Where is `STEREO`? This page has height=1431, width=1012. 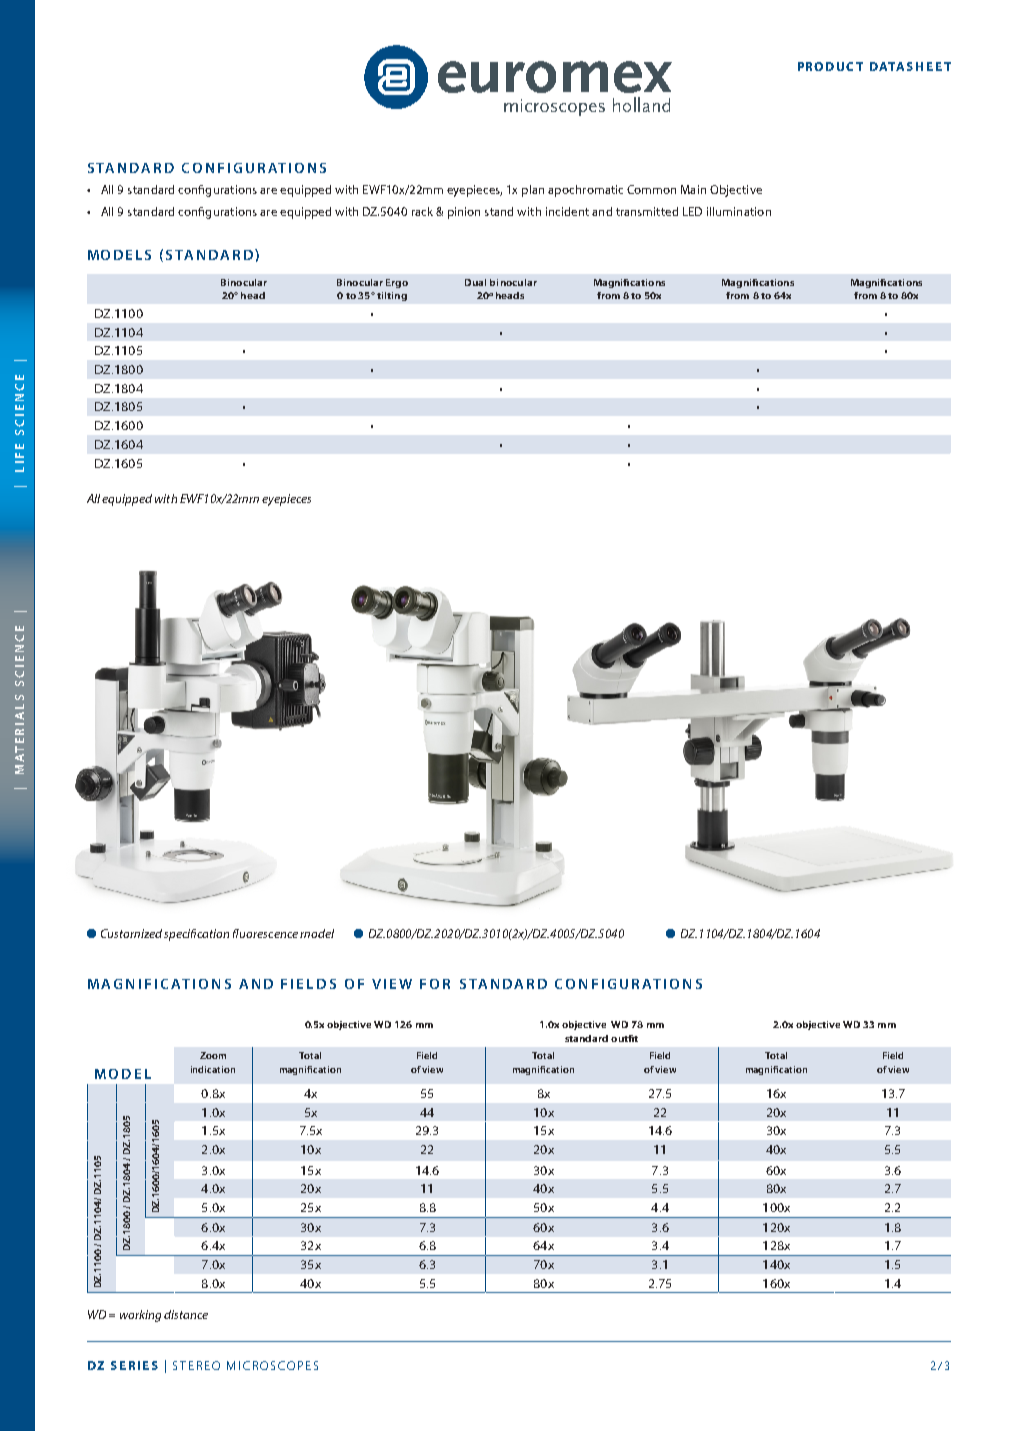
STEREO is located at coordinates (196, 1365).
